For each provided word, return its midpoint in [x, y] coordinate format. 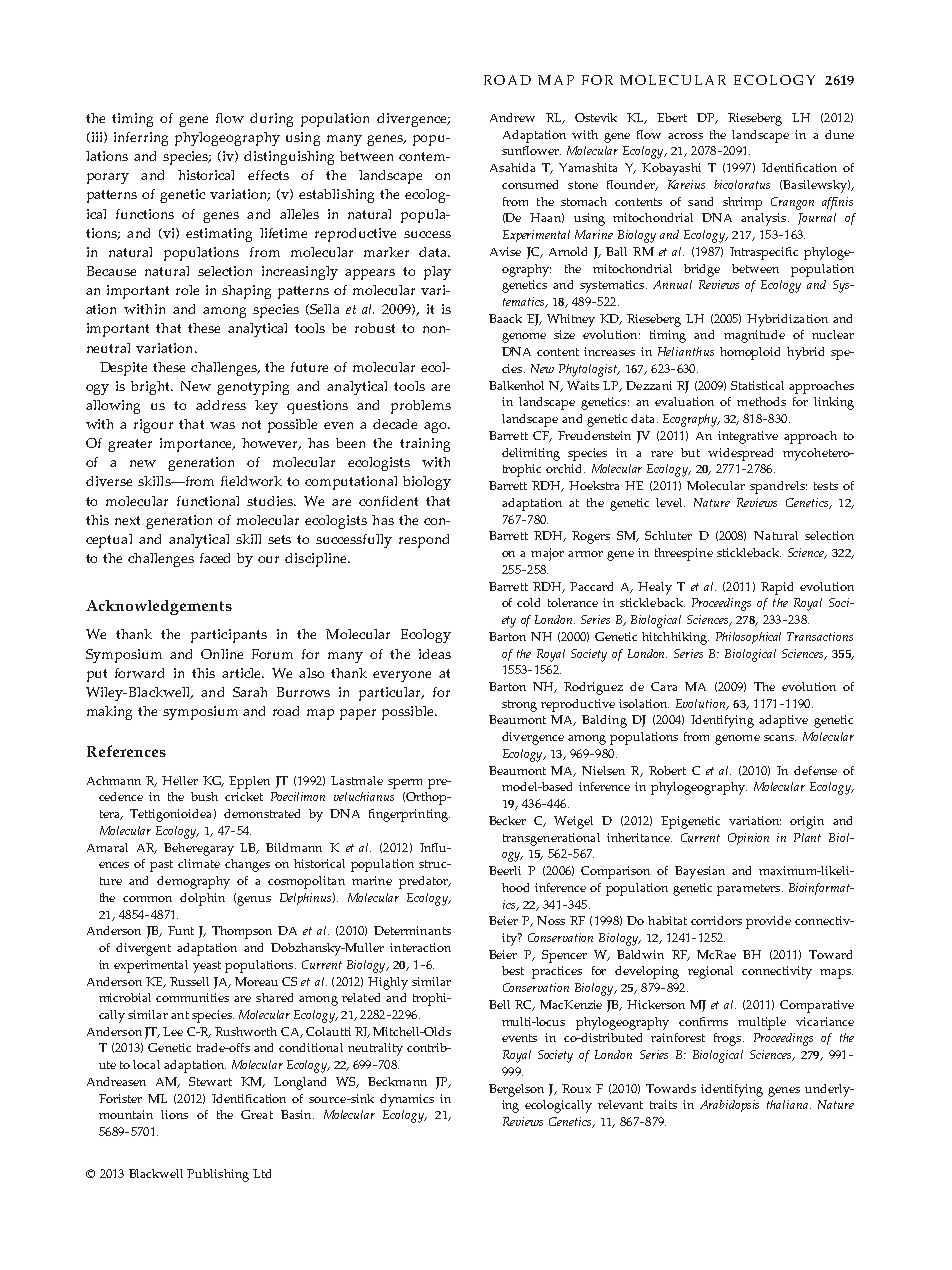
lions [174, 1114]
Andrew [512, 117]
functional [208, 501]
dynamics [407, 1100]
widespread [740, 454]
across [685, 136]
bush [204, 796]
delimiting [531, 454]
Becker [507, 820]
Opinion [748, 839]
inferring [141, 139]
